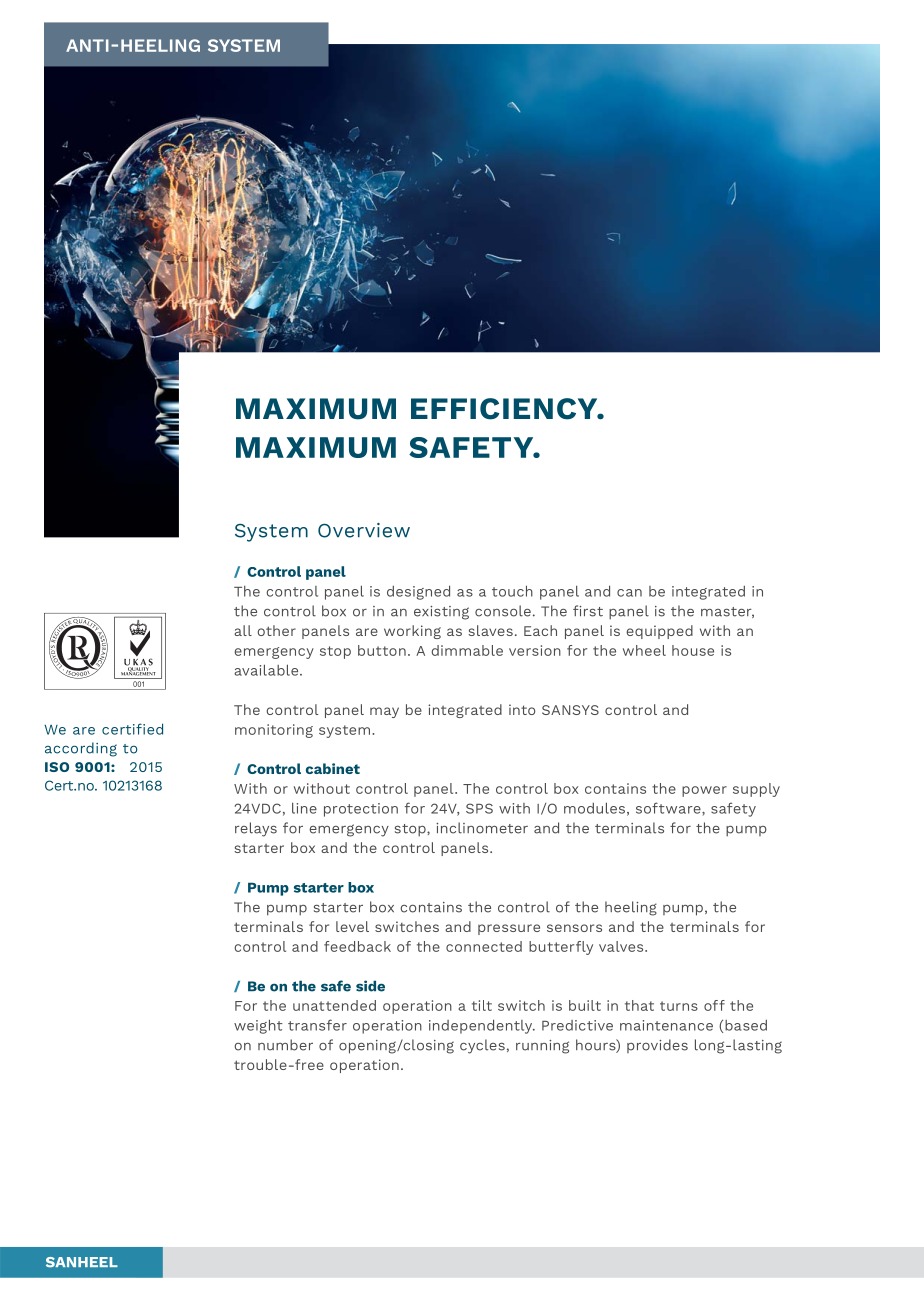 This page has width=924, height=1308. What do you see at coordinates (256, 829) in the page?
I see `relays` at bounding box center [256, 829].
